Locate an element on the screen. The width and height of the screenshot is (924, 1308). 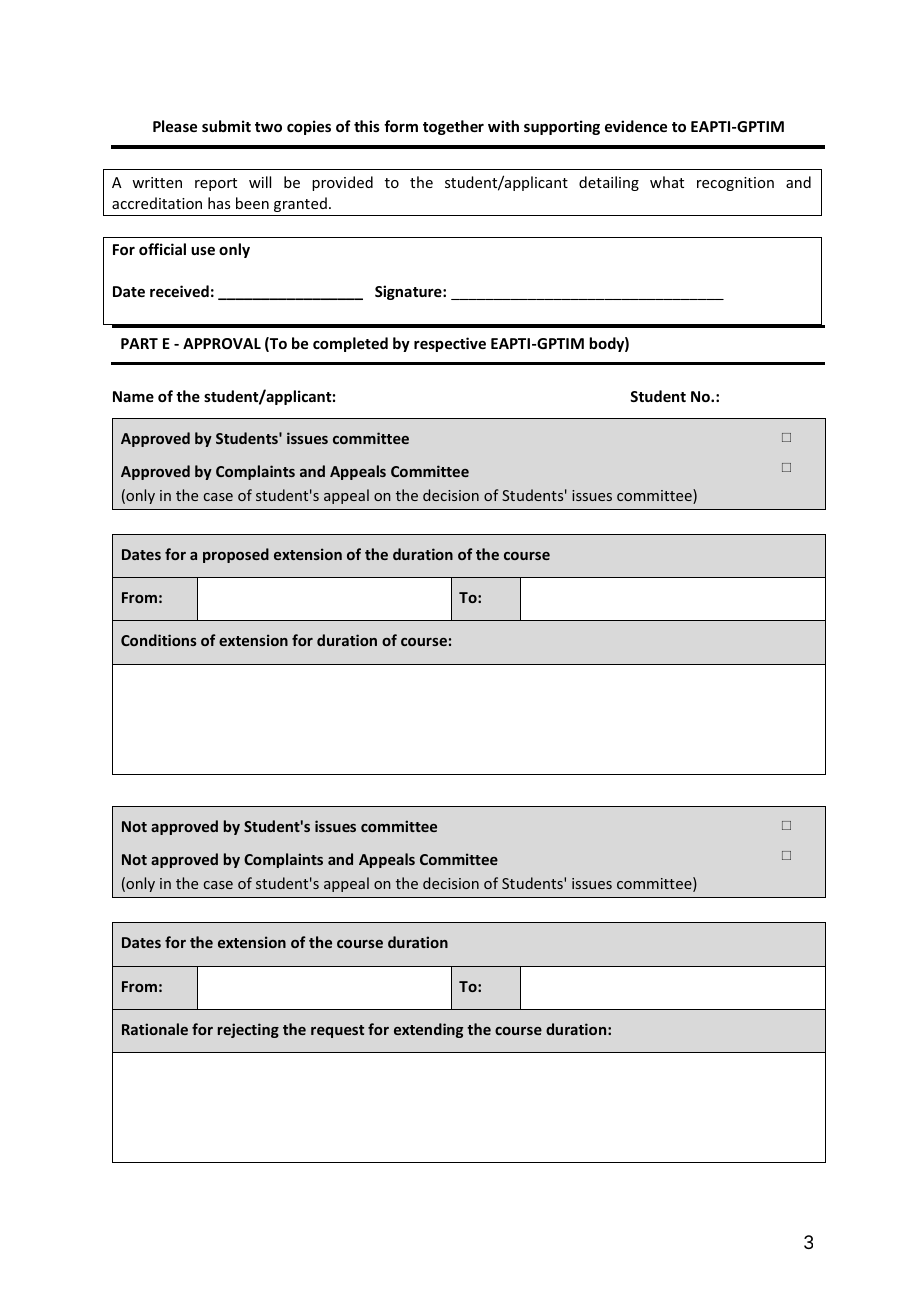
extending is located at coordinates (428, 1030).
